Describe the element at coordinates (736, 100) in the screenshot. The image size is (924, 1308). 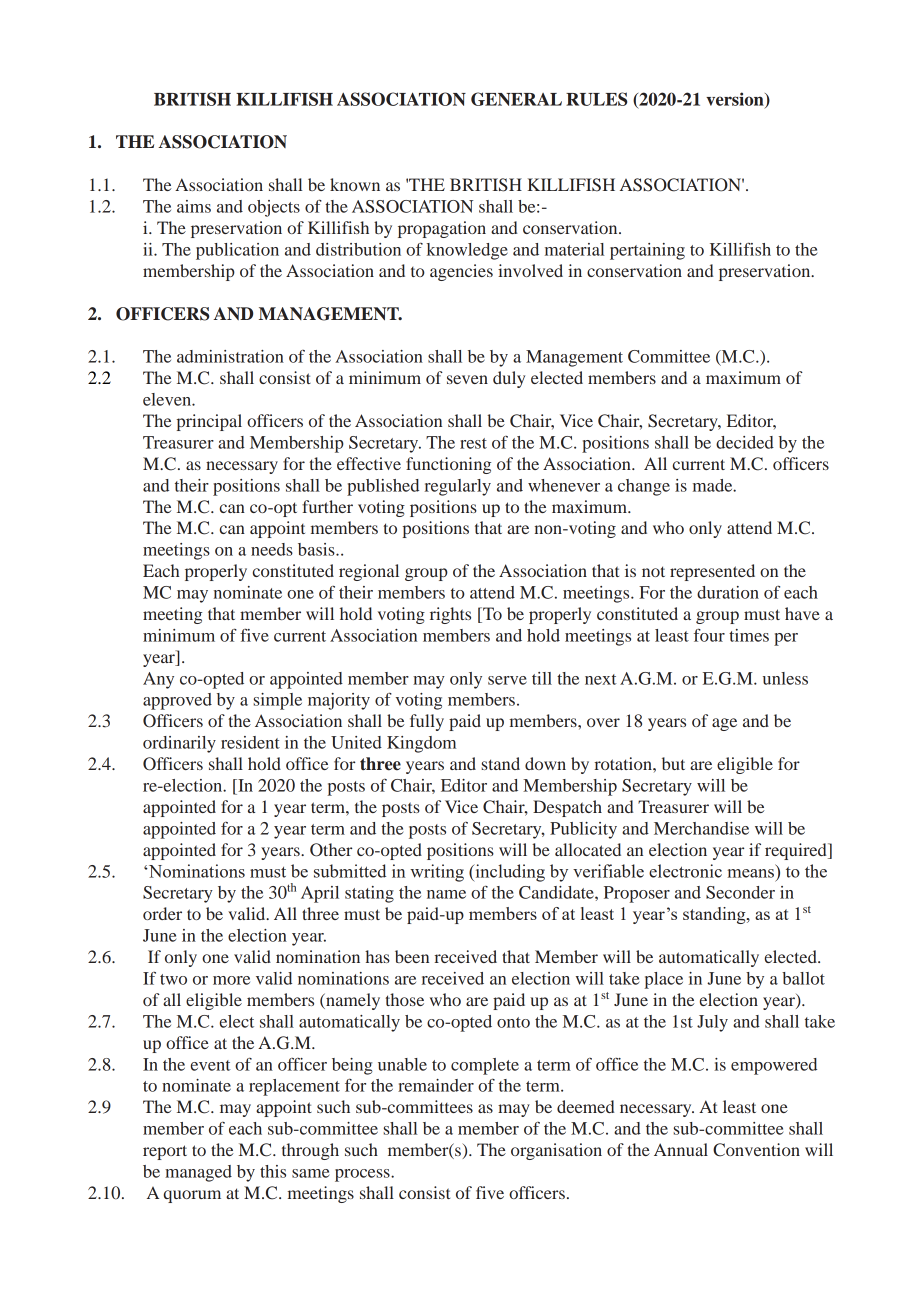
I see `version` at that location.
